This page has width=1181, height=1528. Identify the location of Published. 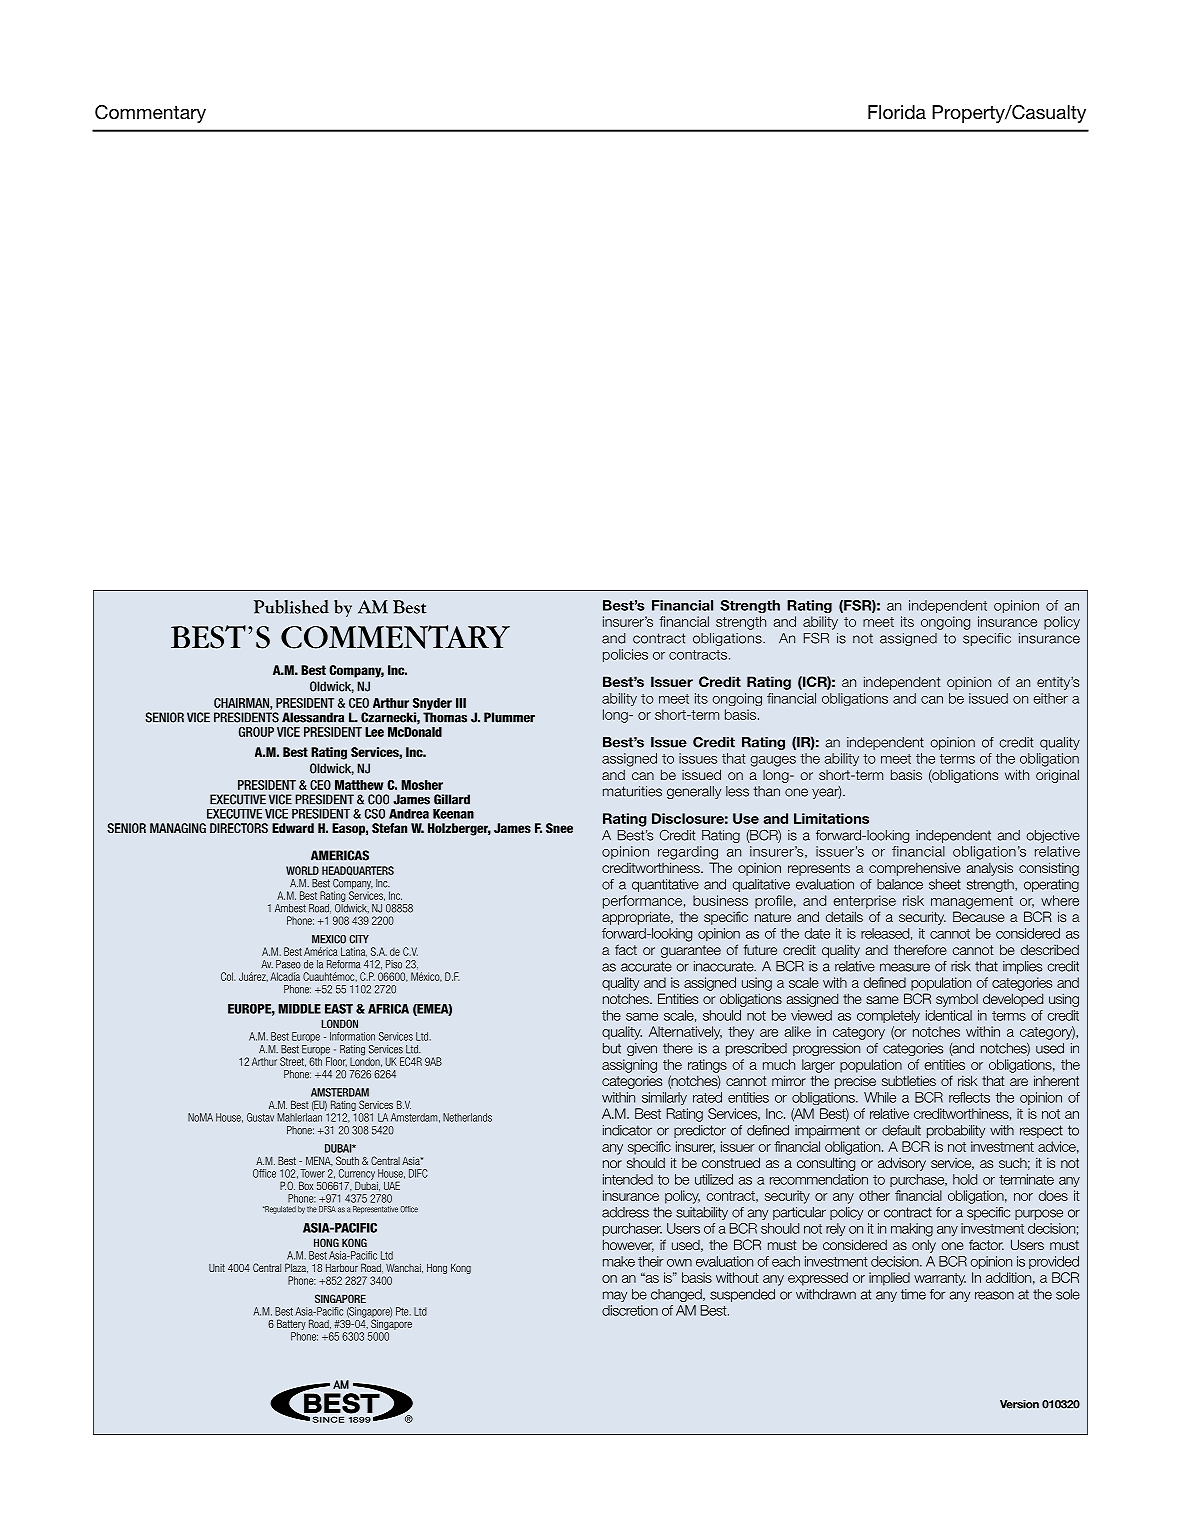
(291, 607).
